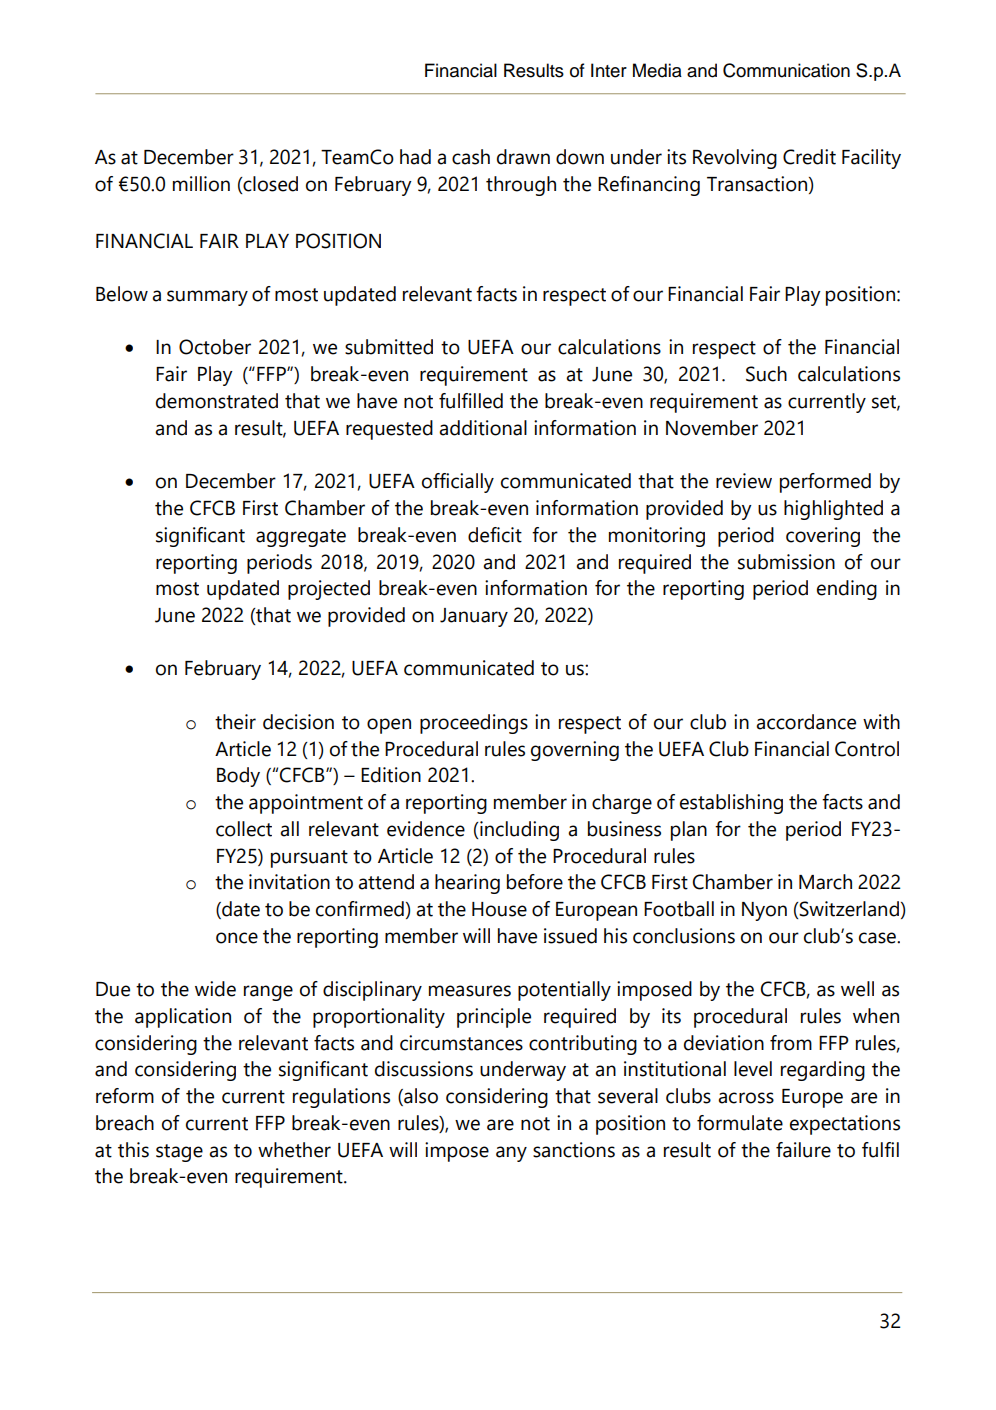 The height and width of the screenshot is (1410, 996). What do you see at coordinates (731, 804) in the screenshot?
I see `establishing` at bounding box center [731, 804].
